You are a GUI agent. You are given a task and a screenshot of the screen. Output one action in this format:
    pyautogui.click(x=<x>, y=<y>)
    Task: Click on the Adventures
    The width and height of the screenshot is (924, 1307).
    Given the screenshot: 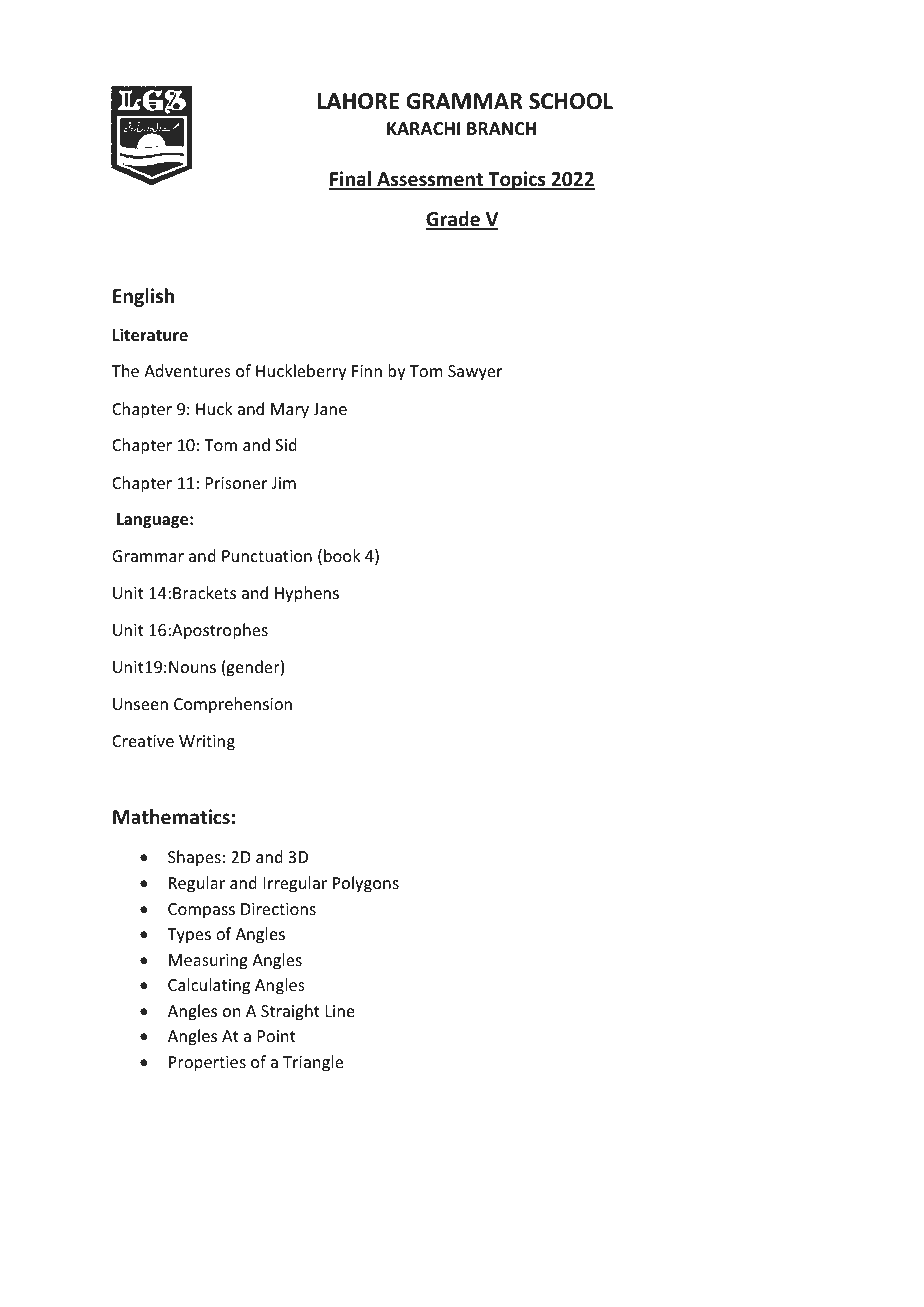 What is the action you would take?
    pyautogui.click(x=187, y=370)
